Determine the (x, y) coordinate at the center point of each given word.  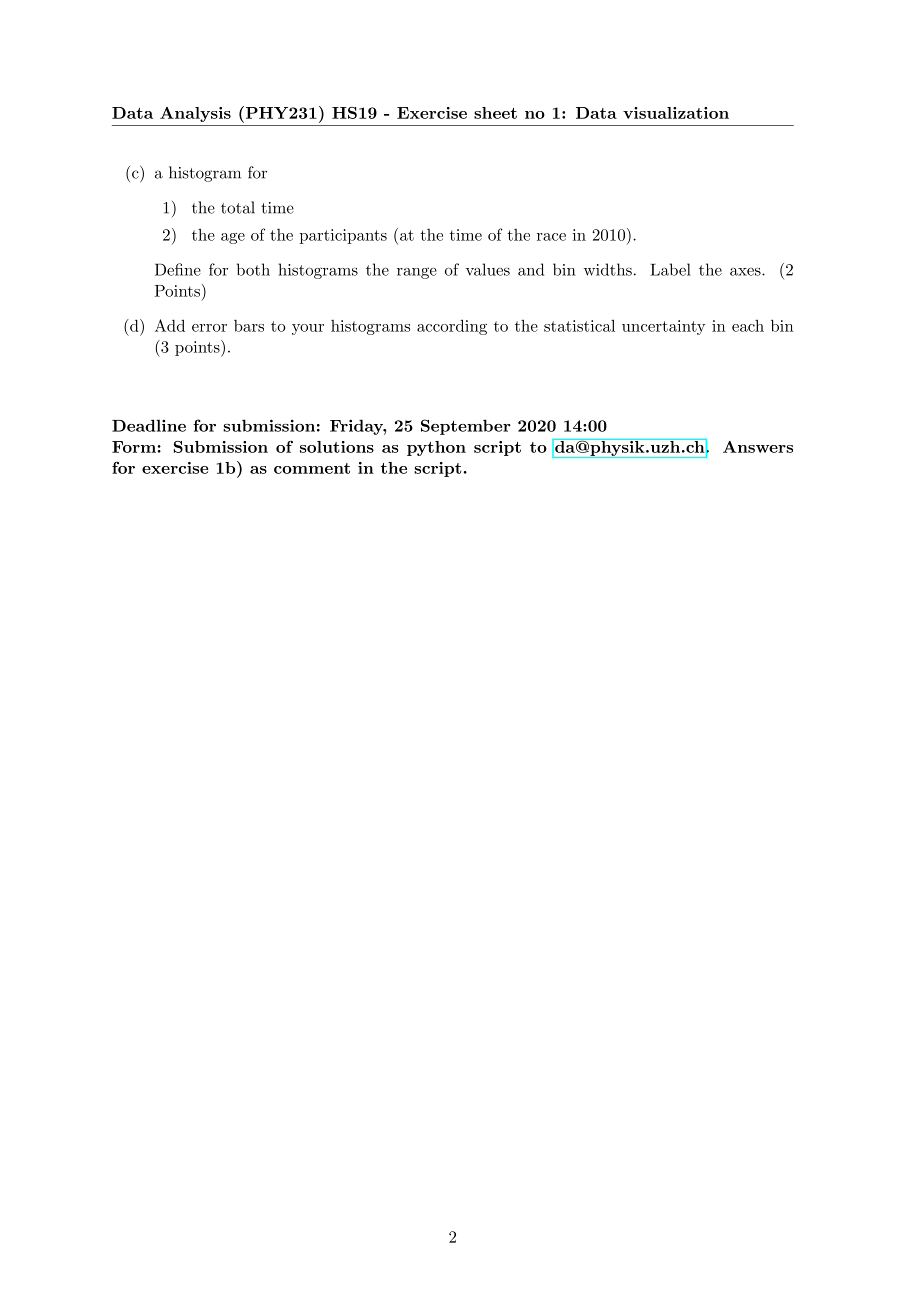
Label (670, 269)
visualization (676, 113)
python (436, 448)
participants (343, 236)
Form (135, 447)
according (452, 327)
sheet (495, 113)
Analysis (195, 114)
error (209, 328)
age (233, 238)
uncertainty (663, 327)
